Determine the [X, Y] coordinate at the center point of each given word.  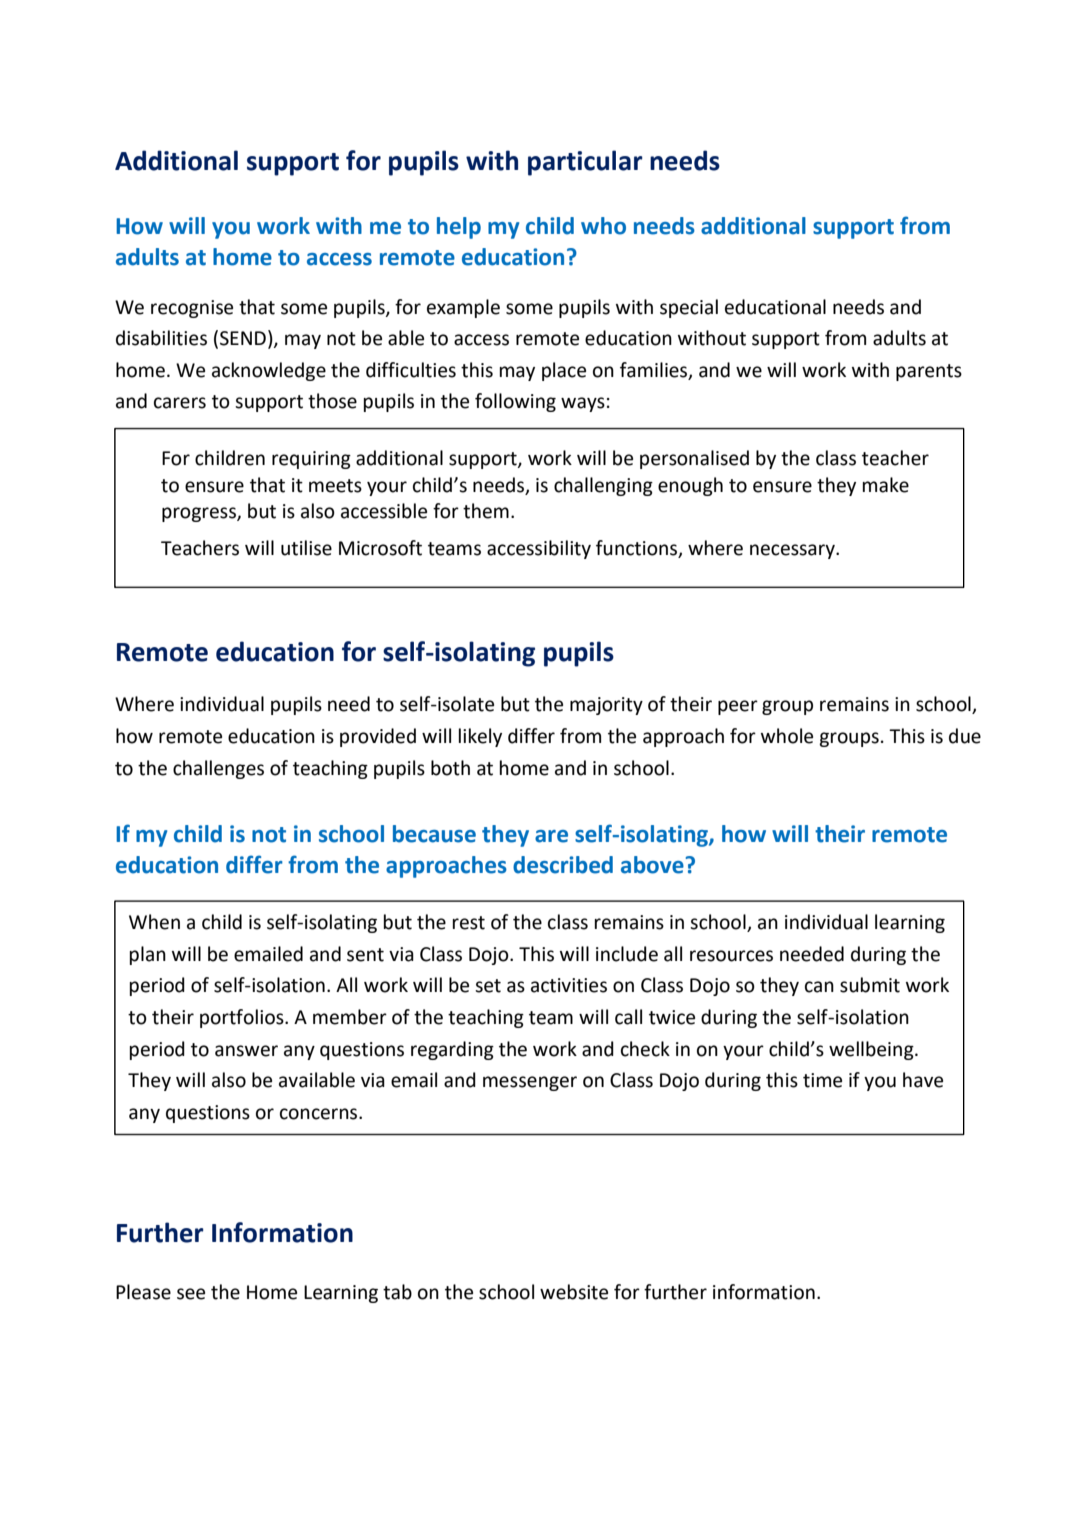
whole [787, 736]
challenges [218, 769]
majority [606, 706]
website [574, 1292]
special [689, 308]
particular [585, 163]
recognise [192, 309]
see [191, 1294]
